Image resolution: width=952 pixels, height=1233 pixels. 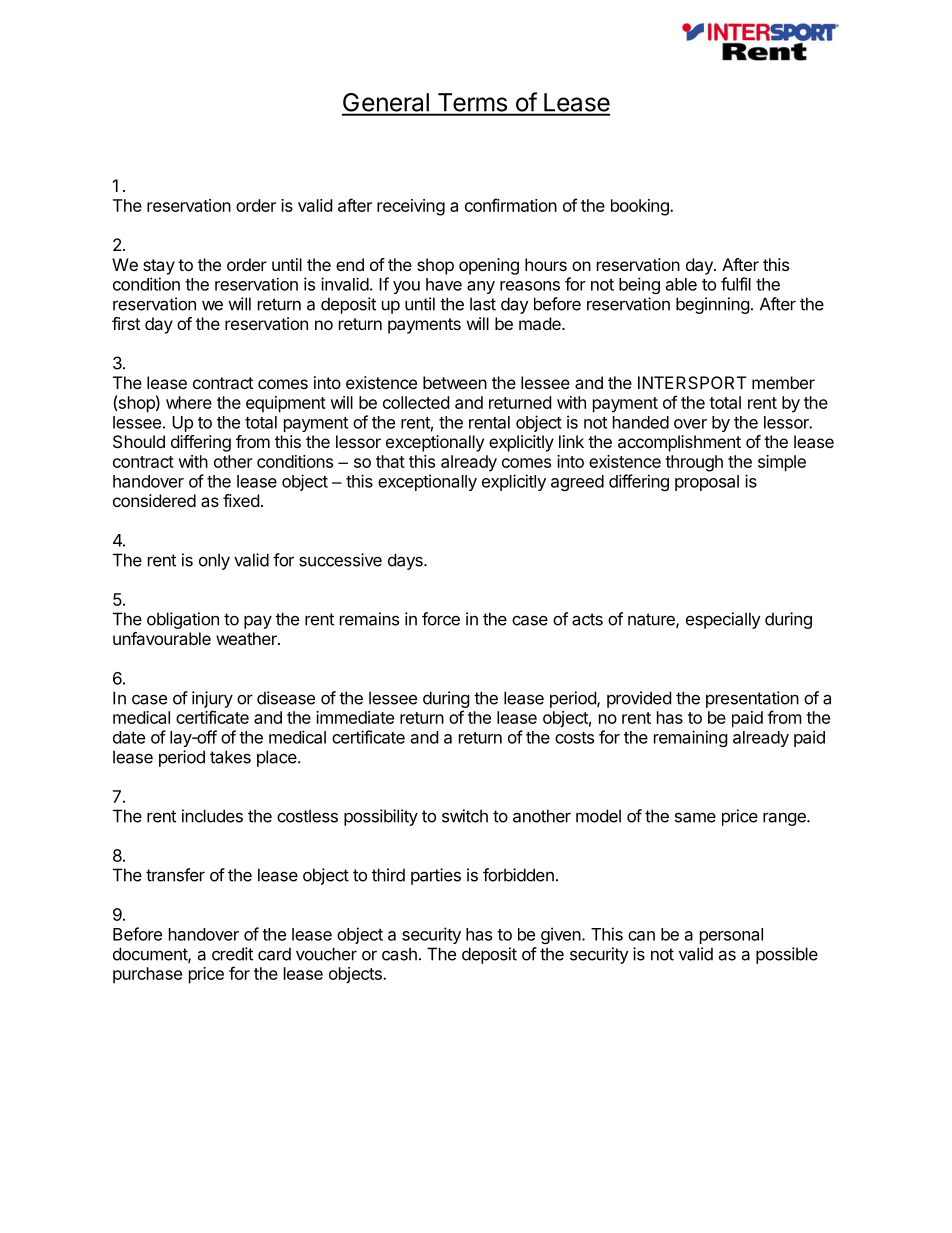 I want to click on stay, so click(x=159, y=267).
